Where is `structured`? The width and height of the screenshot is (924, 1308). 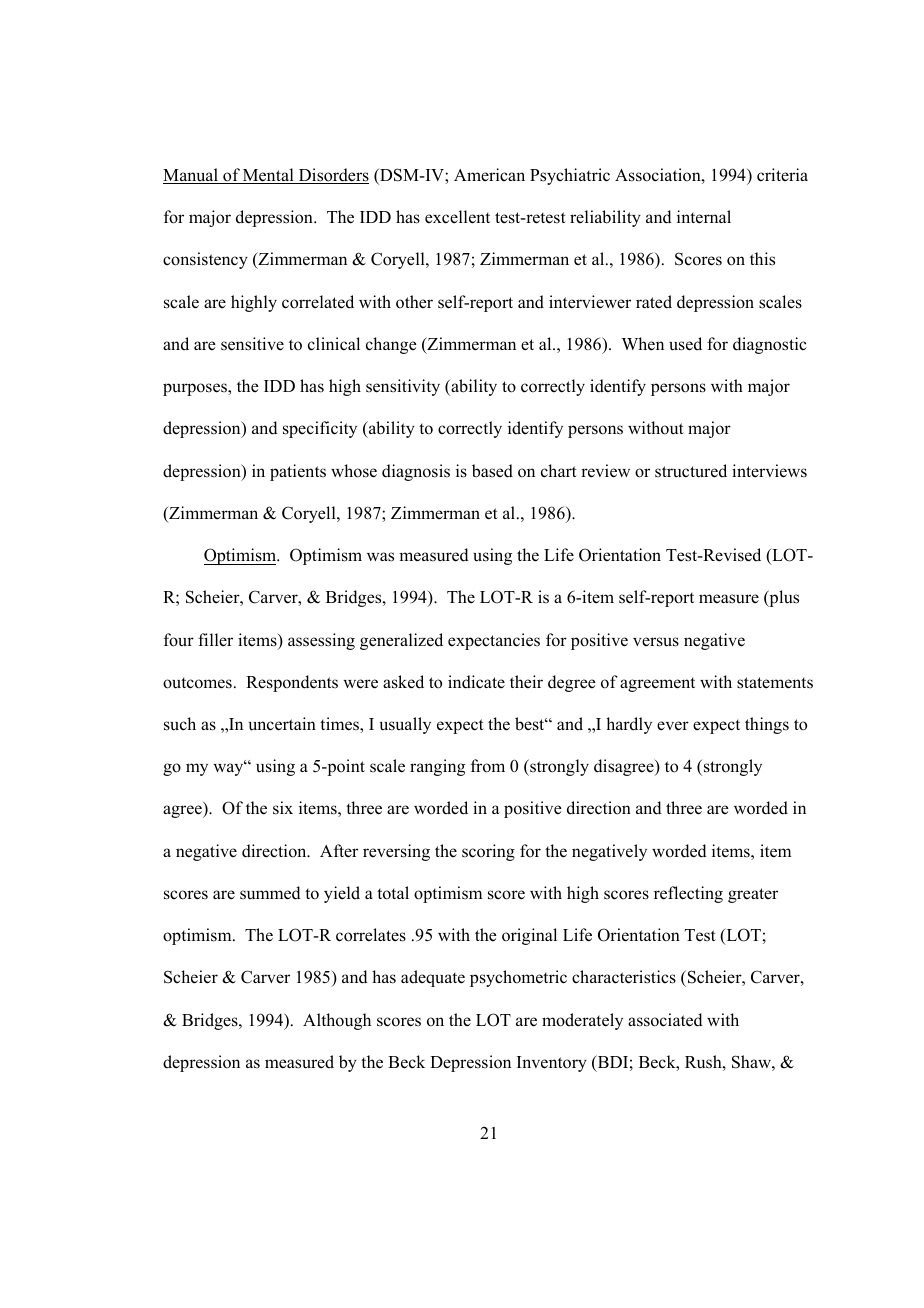 structured is located at coordinates (691, 471).
